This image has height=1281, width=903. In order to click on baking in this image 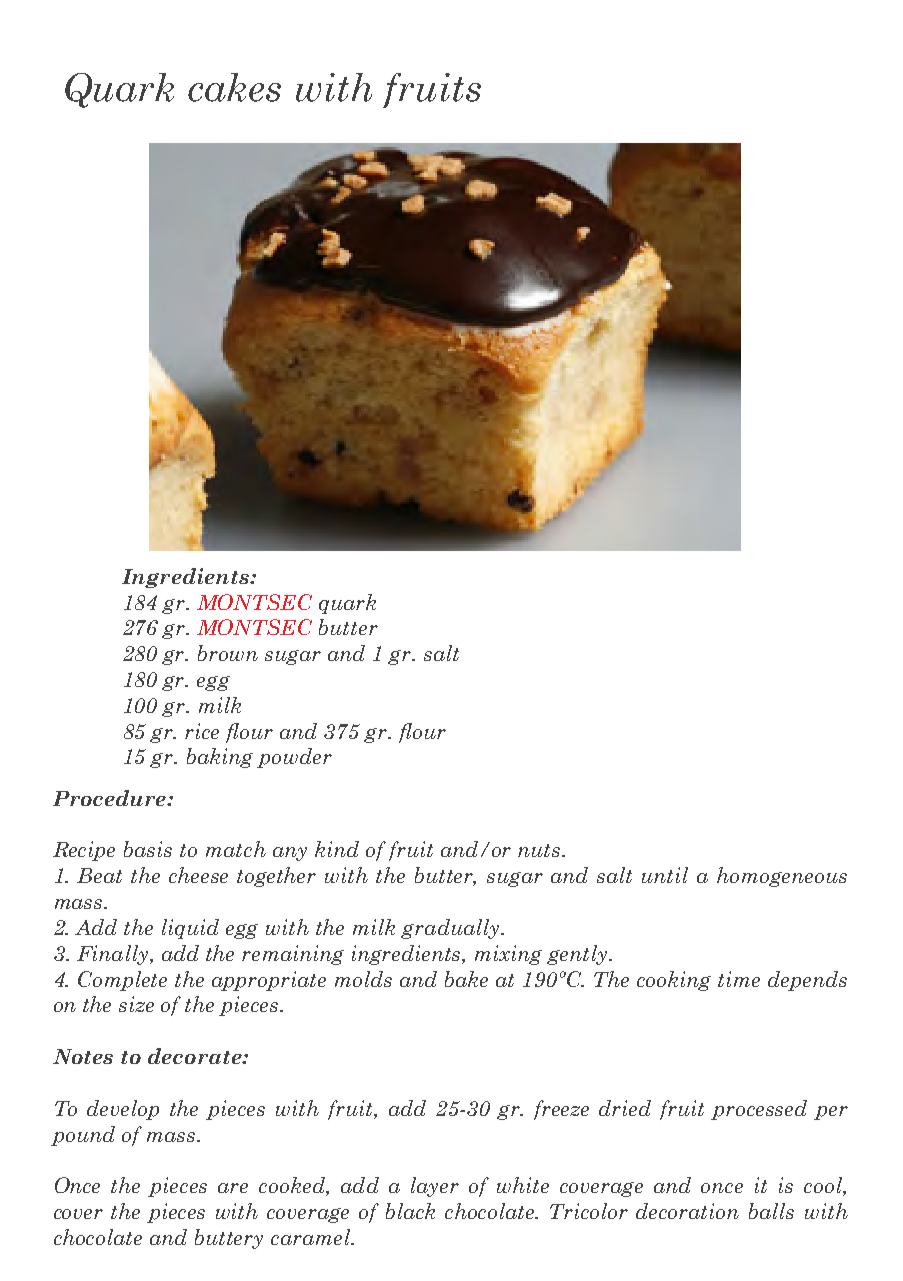, I will do `click(220, 758)`.
